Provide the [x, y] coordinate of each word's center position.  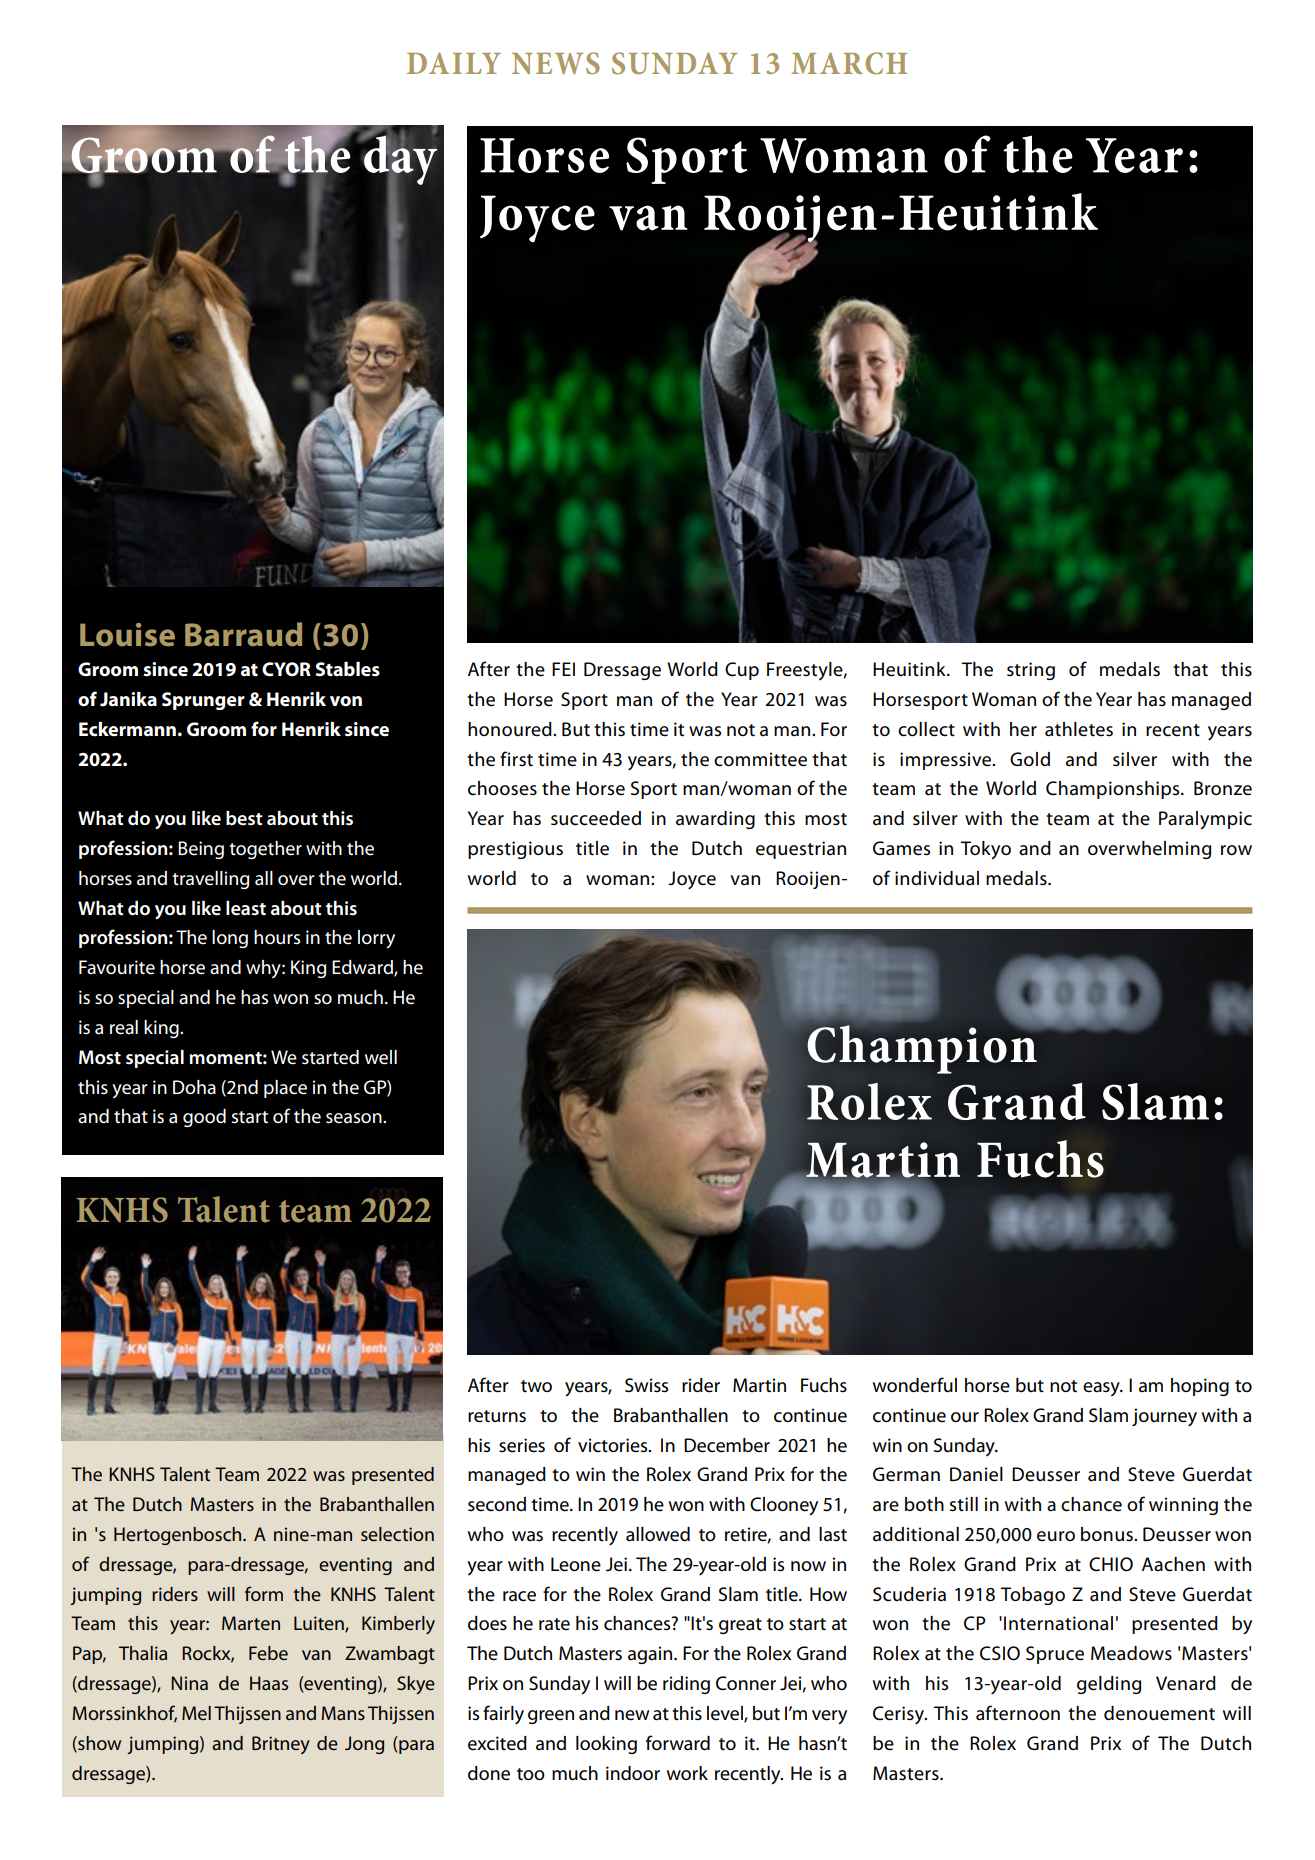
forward [678, 1743]
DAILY [454, 63]
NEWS [556, 63]
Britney [281, 1745]
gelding [1109, 1685]
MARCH [849, 63]
